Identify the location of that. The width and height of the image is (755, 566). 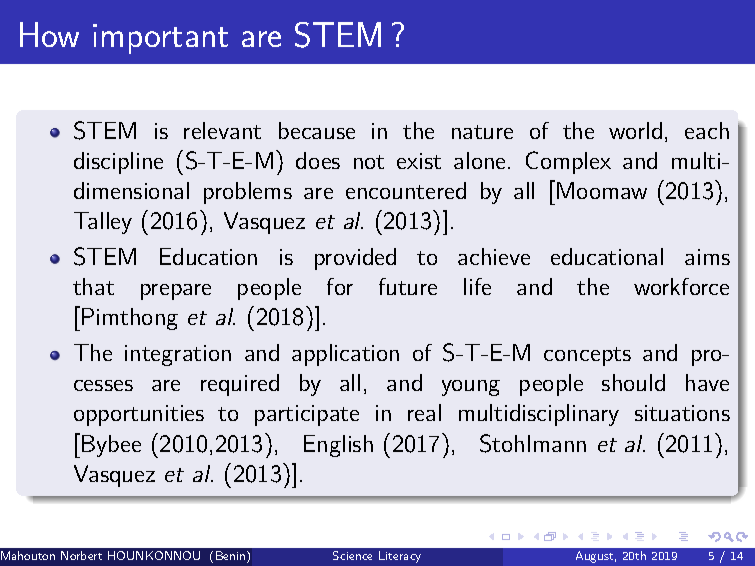
(93, 286).
